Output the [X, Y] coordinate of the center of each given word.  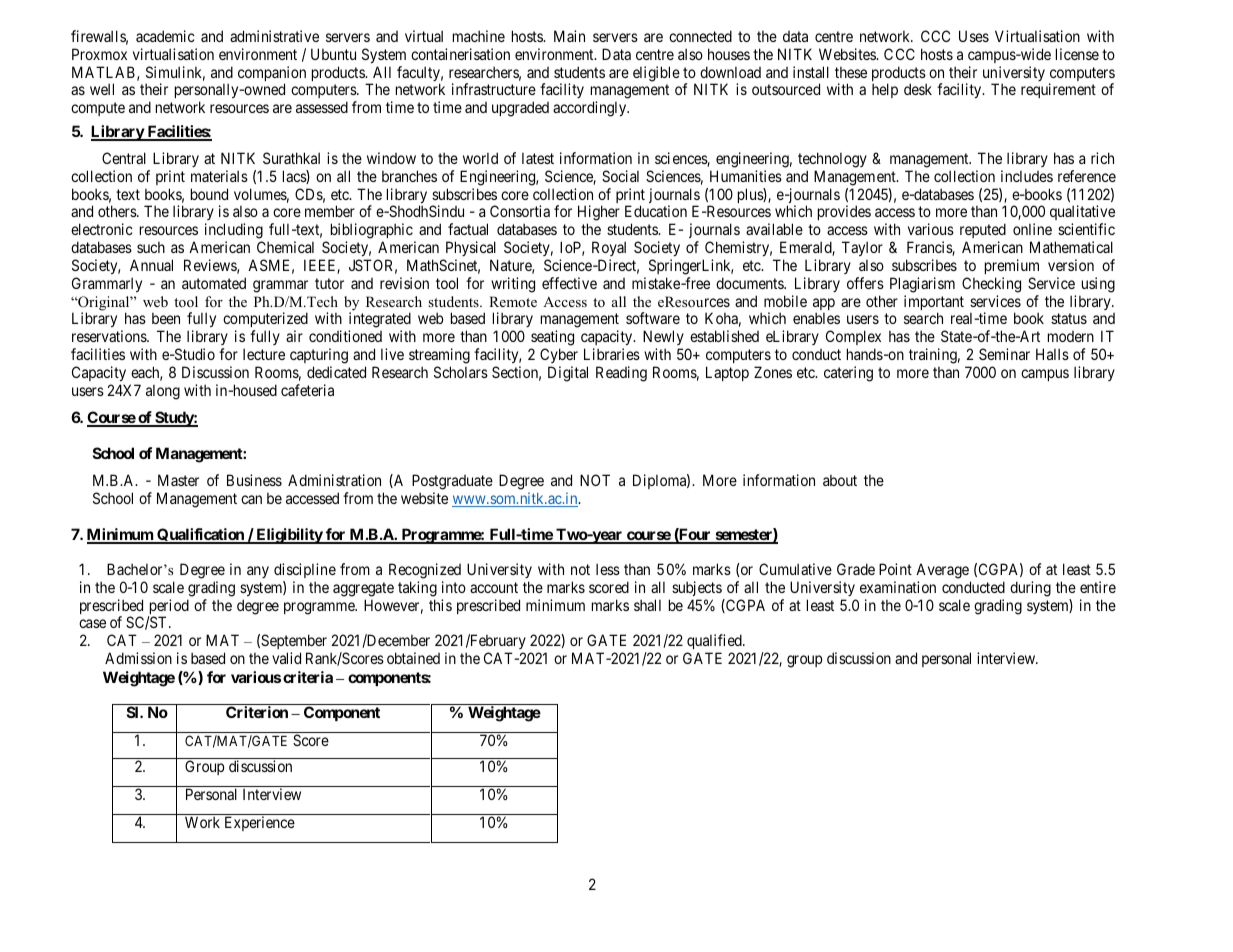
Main [569, 36]
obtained [413, 658]
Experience [260, 823]
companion [272, 75]
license [1077, 54]
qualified [715, 643]
